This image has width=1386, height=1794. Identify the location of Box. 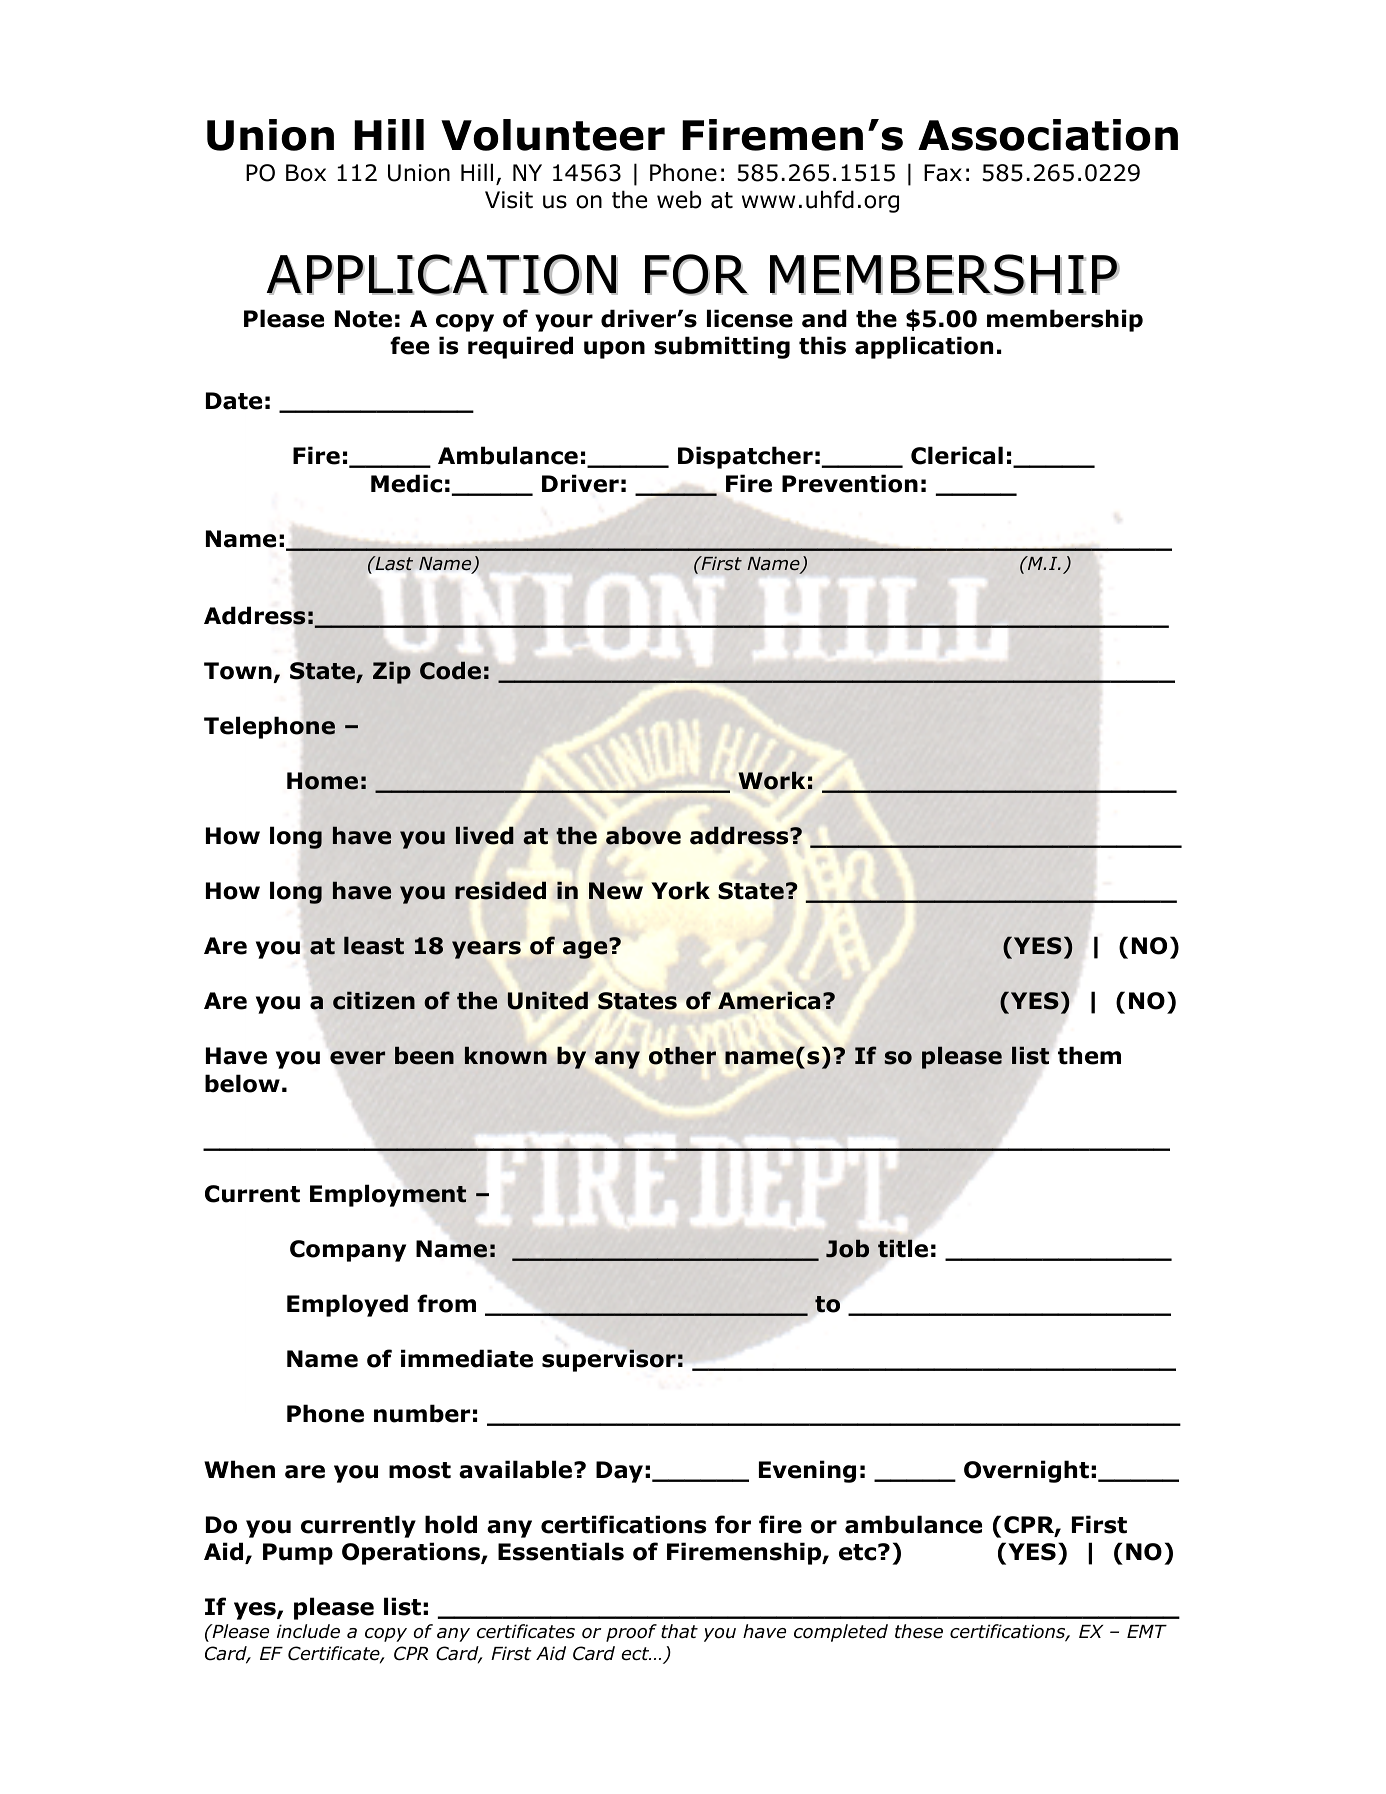
(306, 173).
